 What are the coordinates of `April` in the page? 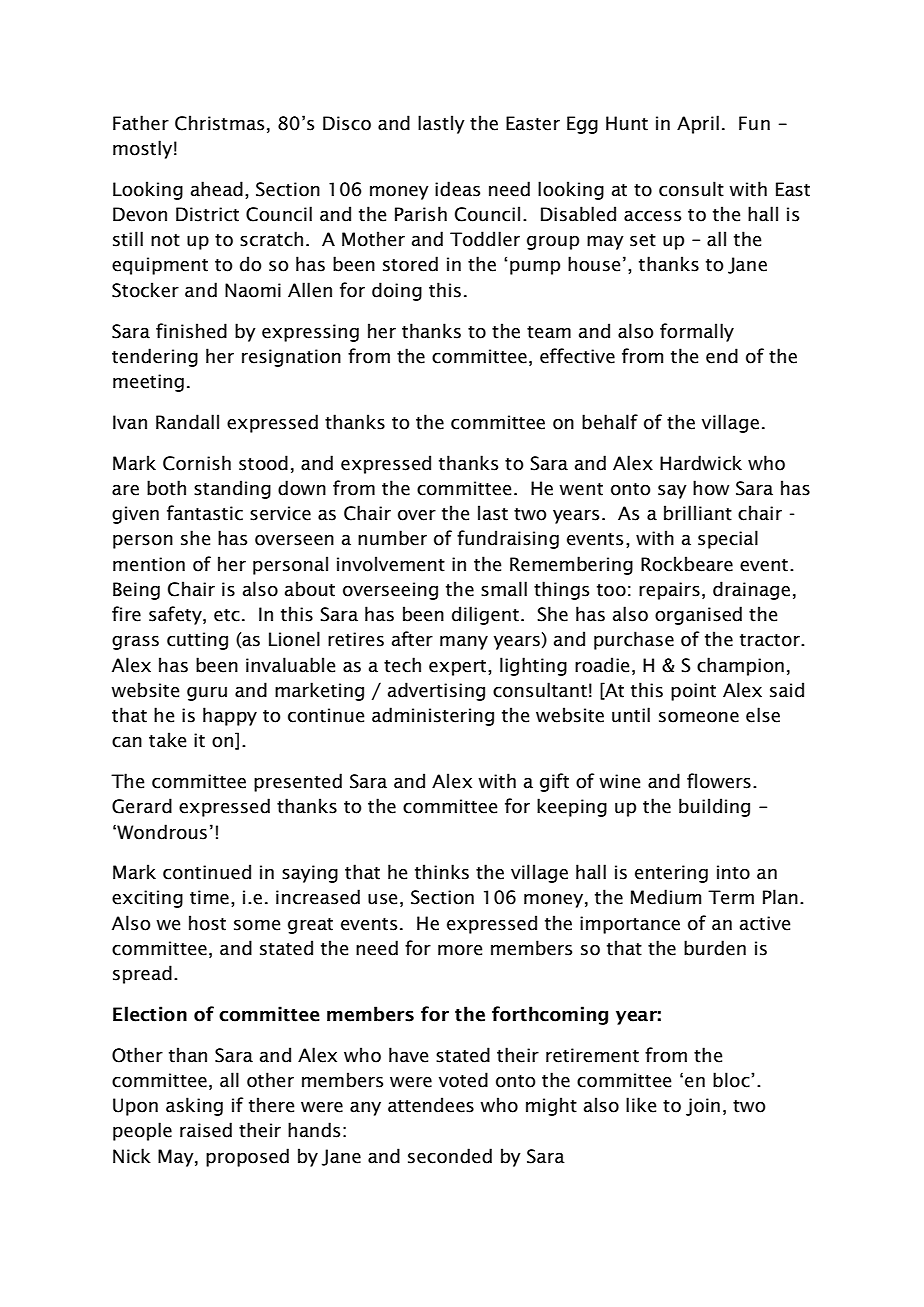 It's located at (698, 124).
